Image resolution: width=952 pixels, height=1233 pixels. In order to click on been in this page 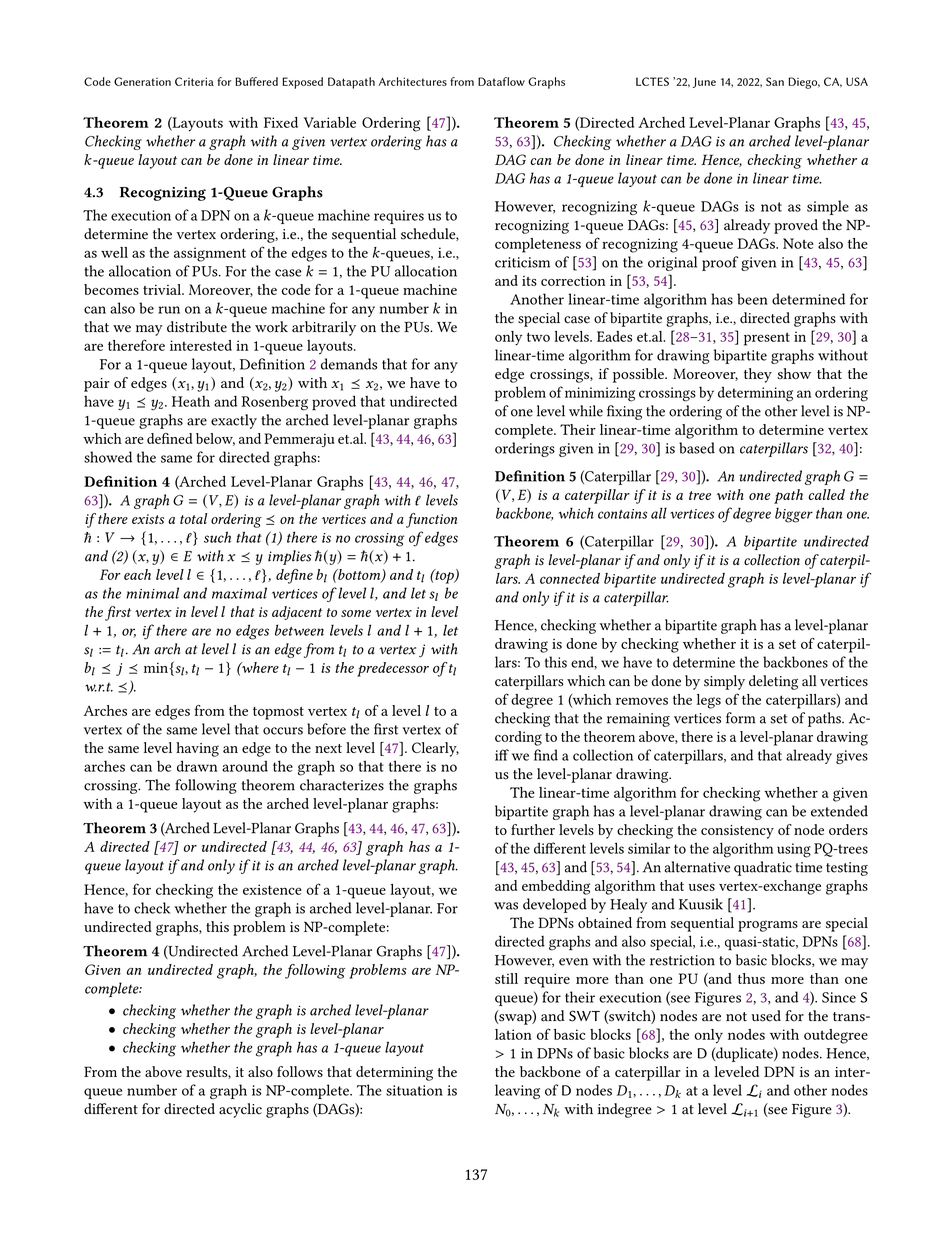, I will do `click(752, 299)`.
